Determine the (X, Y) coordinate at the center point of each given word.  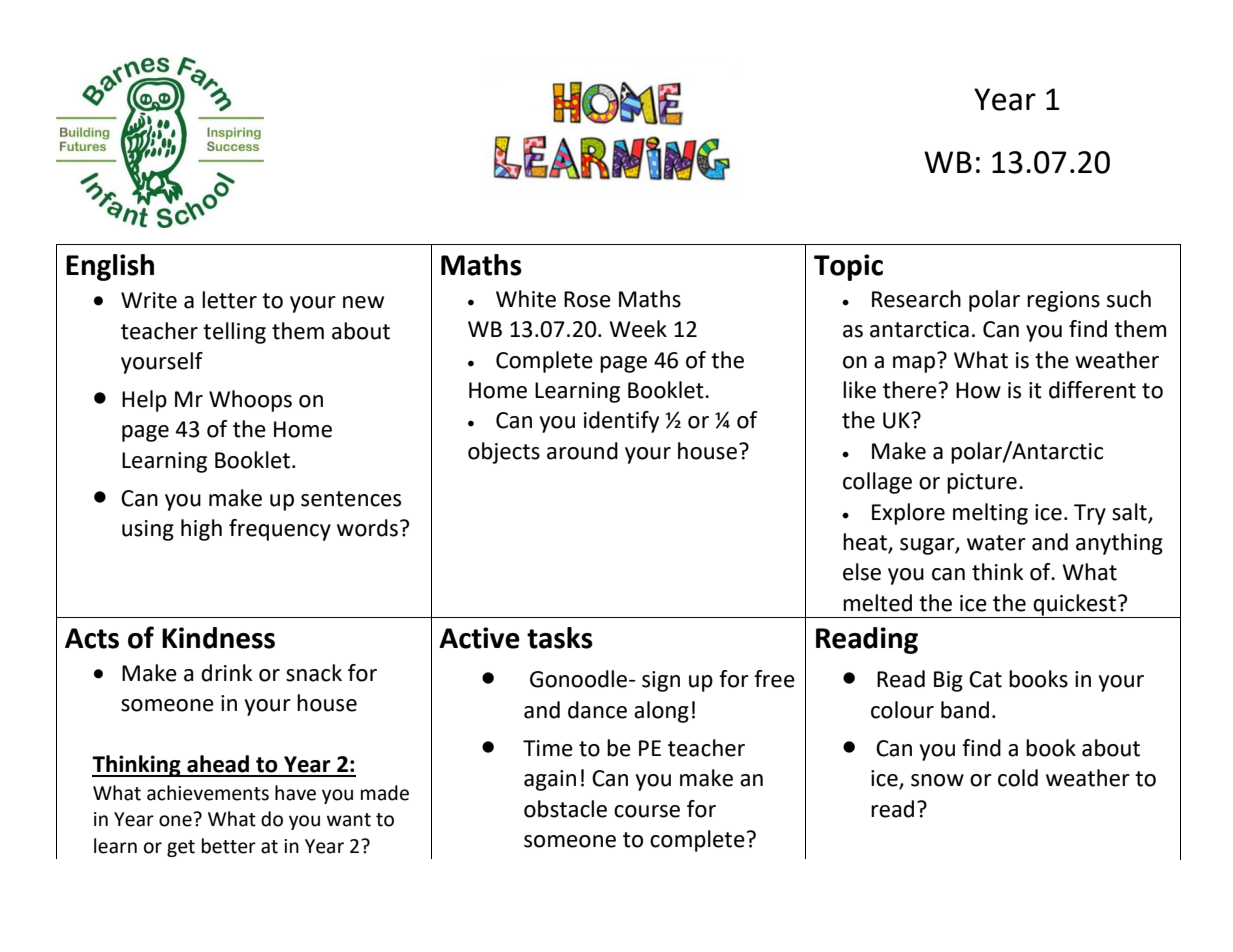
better (229, 846)
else (862, 572)
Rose (587, 299)
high (201, 530)
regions (1063, 301)
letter (229, 300)
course (647, 811)
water (996, 543)
